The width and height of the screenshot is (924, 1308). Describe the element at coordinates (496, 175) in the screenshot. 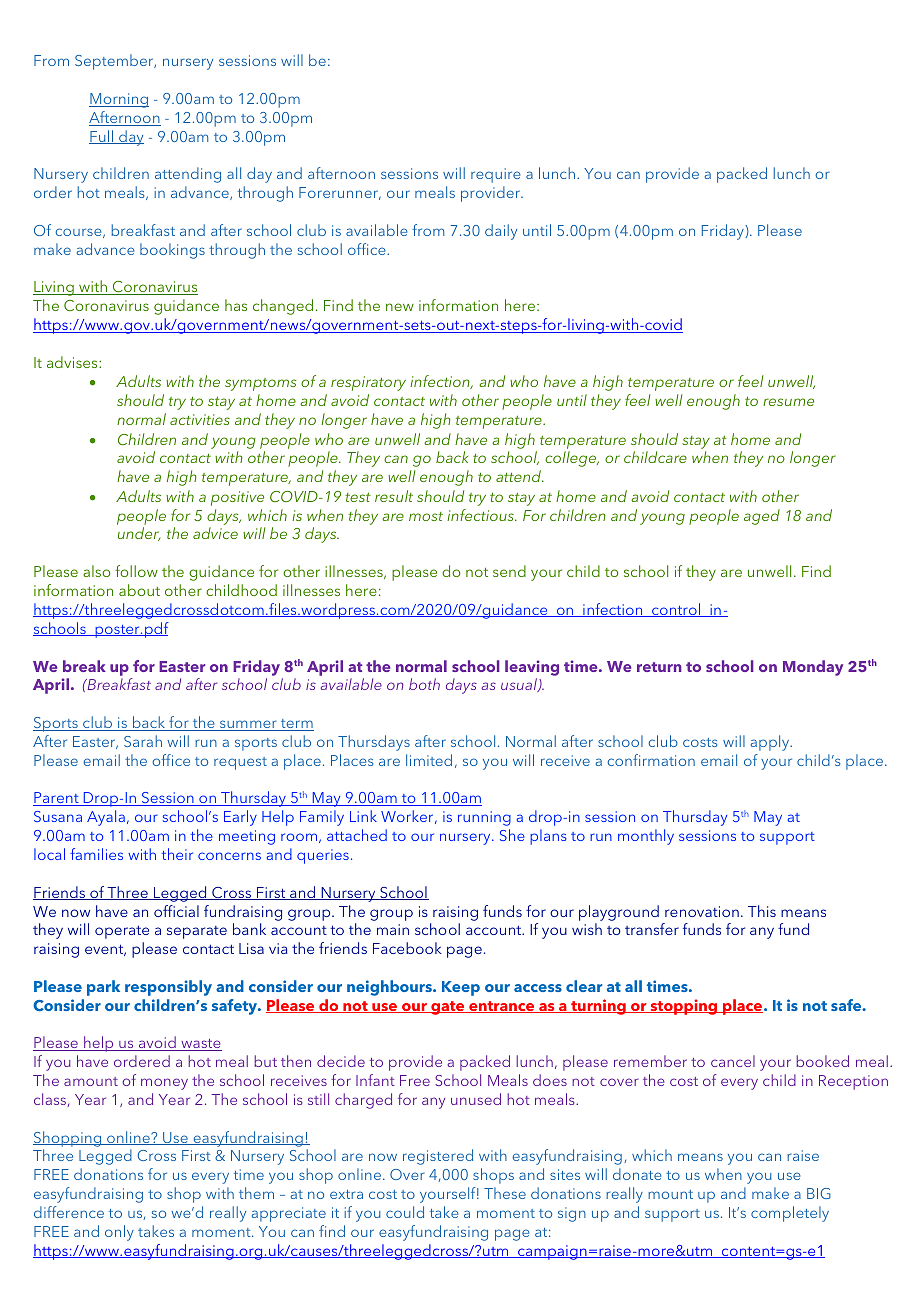

I see `require` at that location.
